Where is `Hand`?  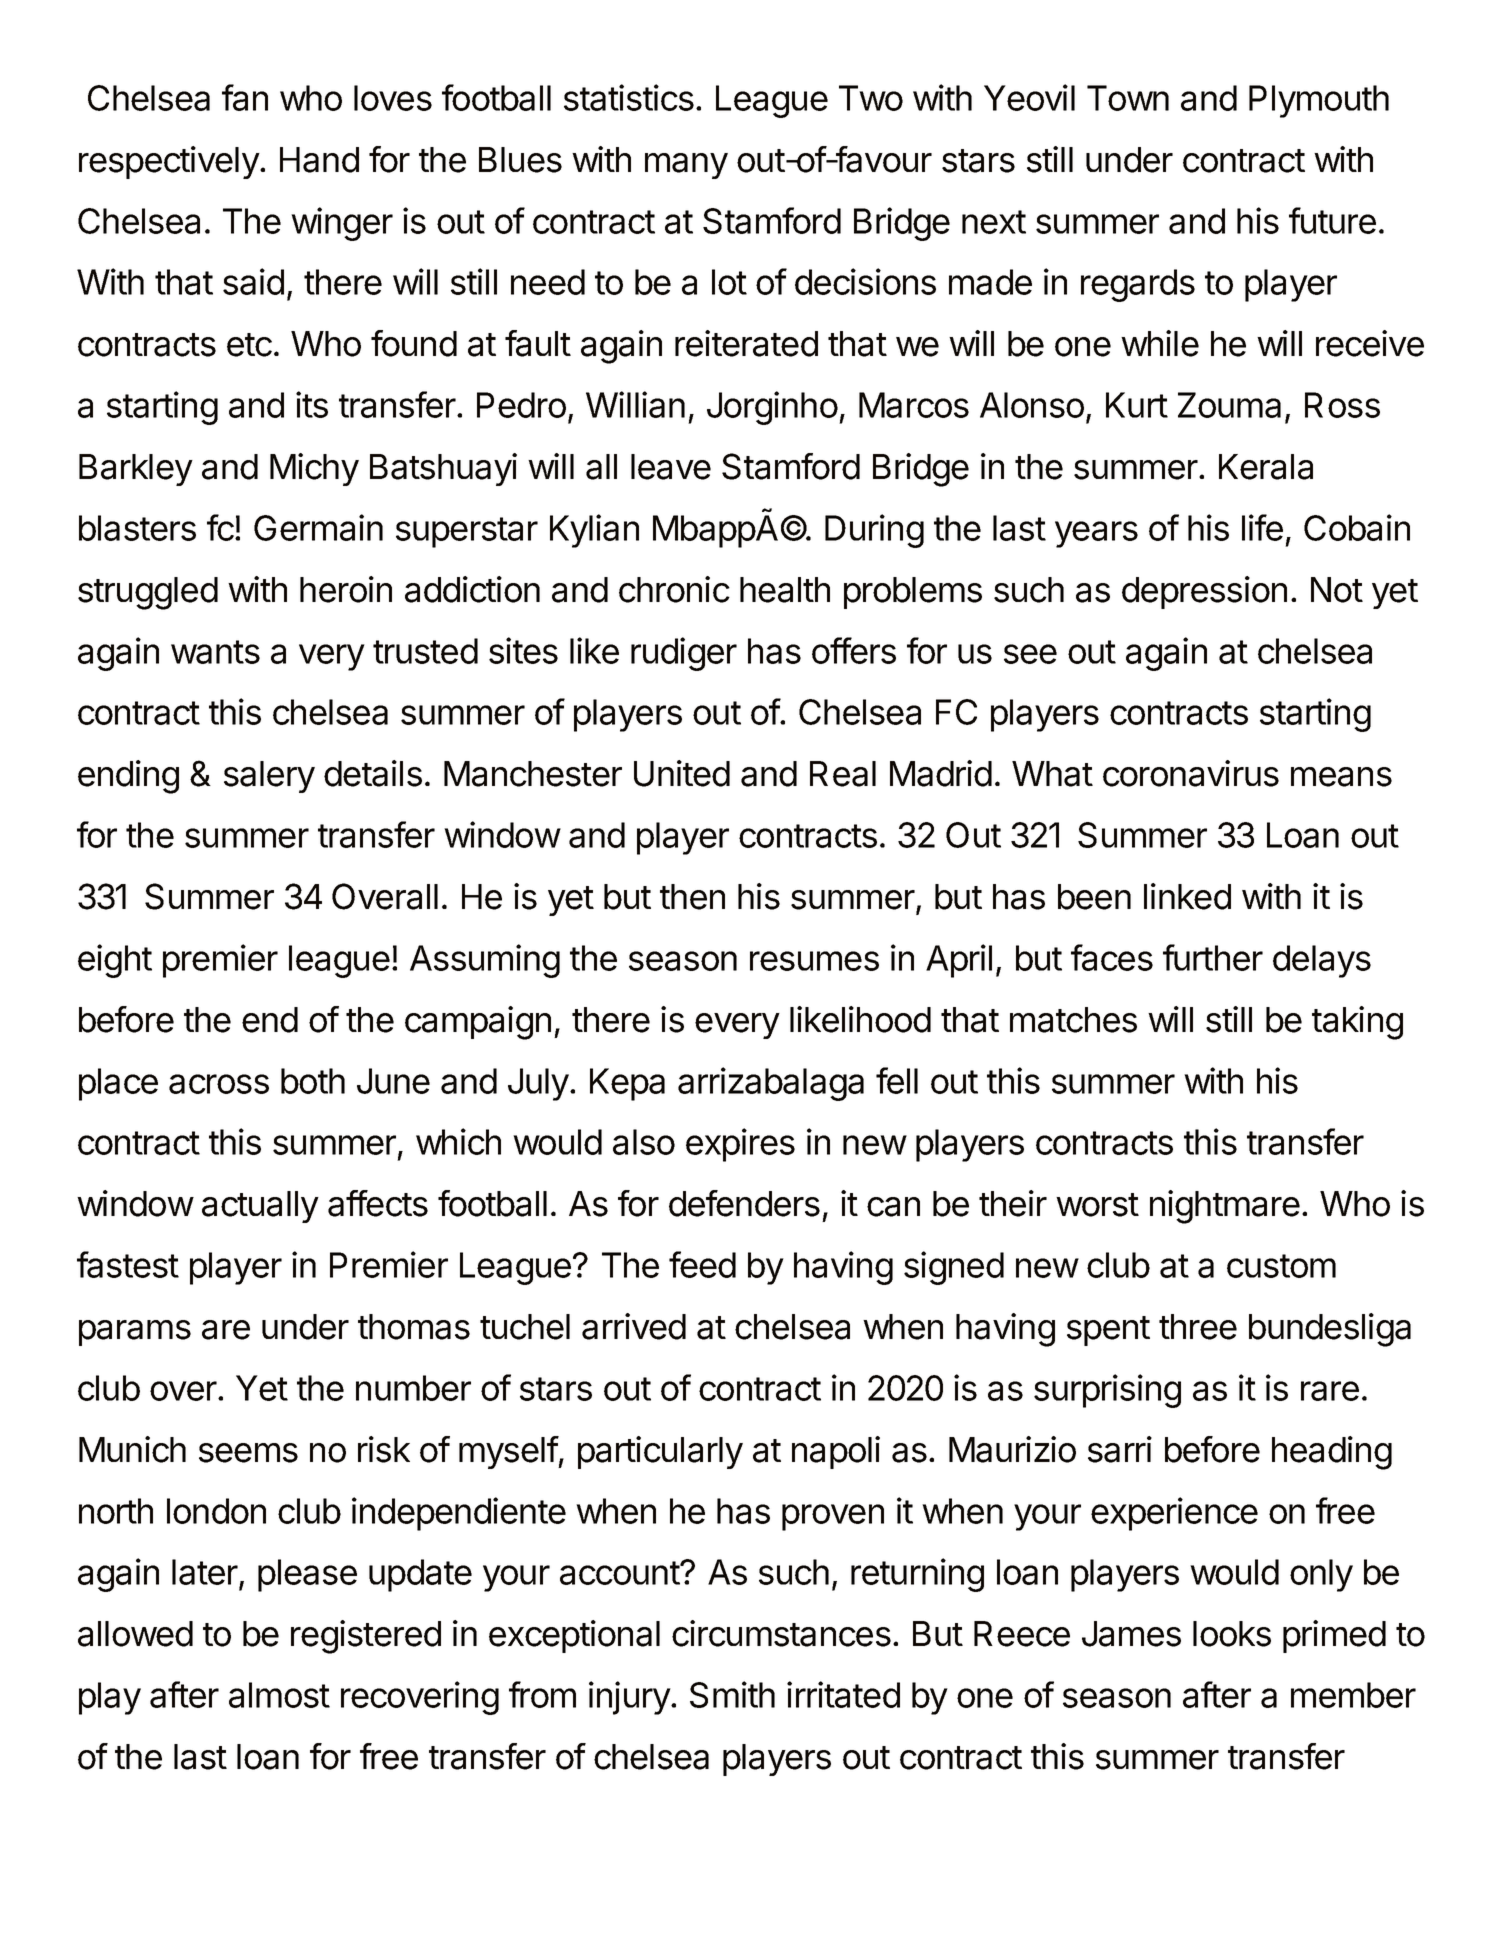
Hand is located at coordinates (319, 160).
